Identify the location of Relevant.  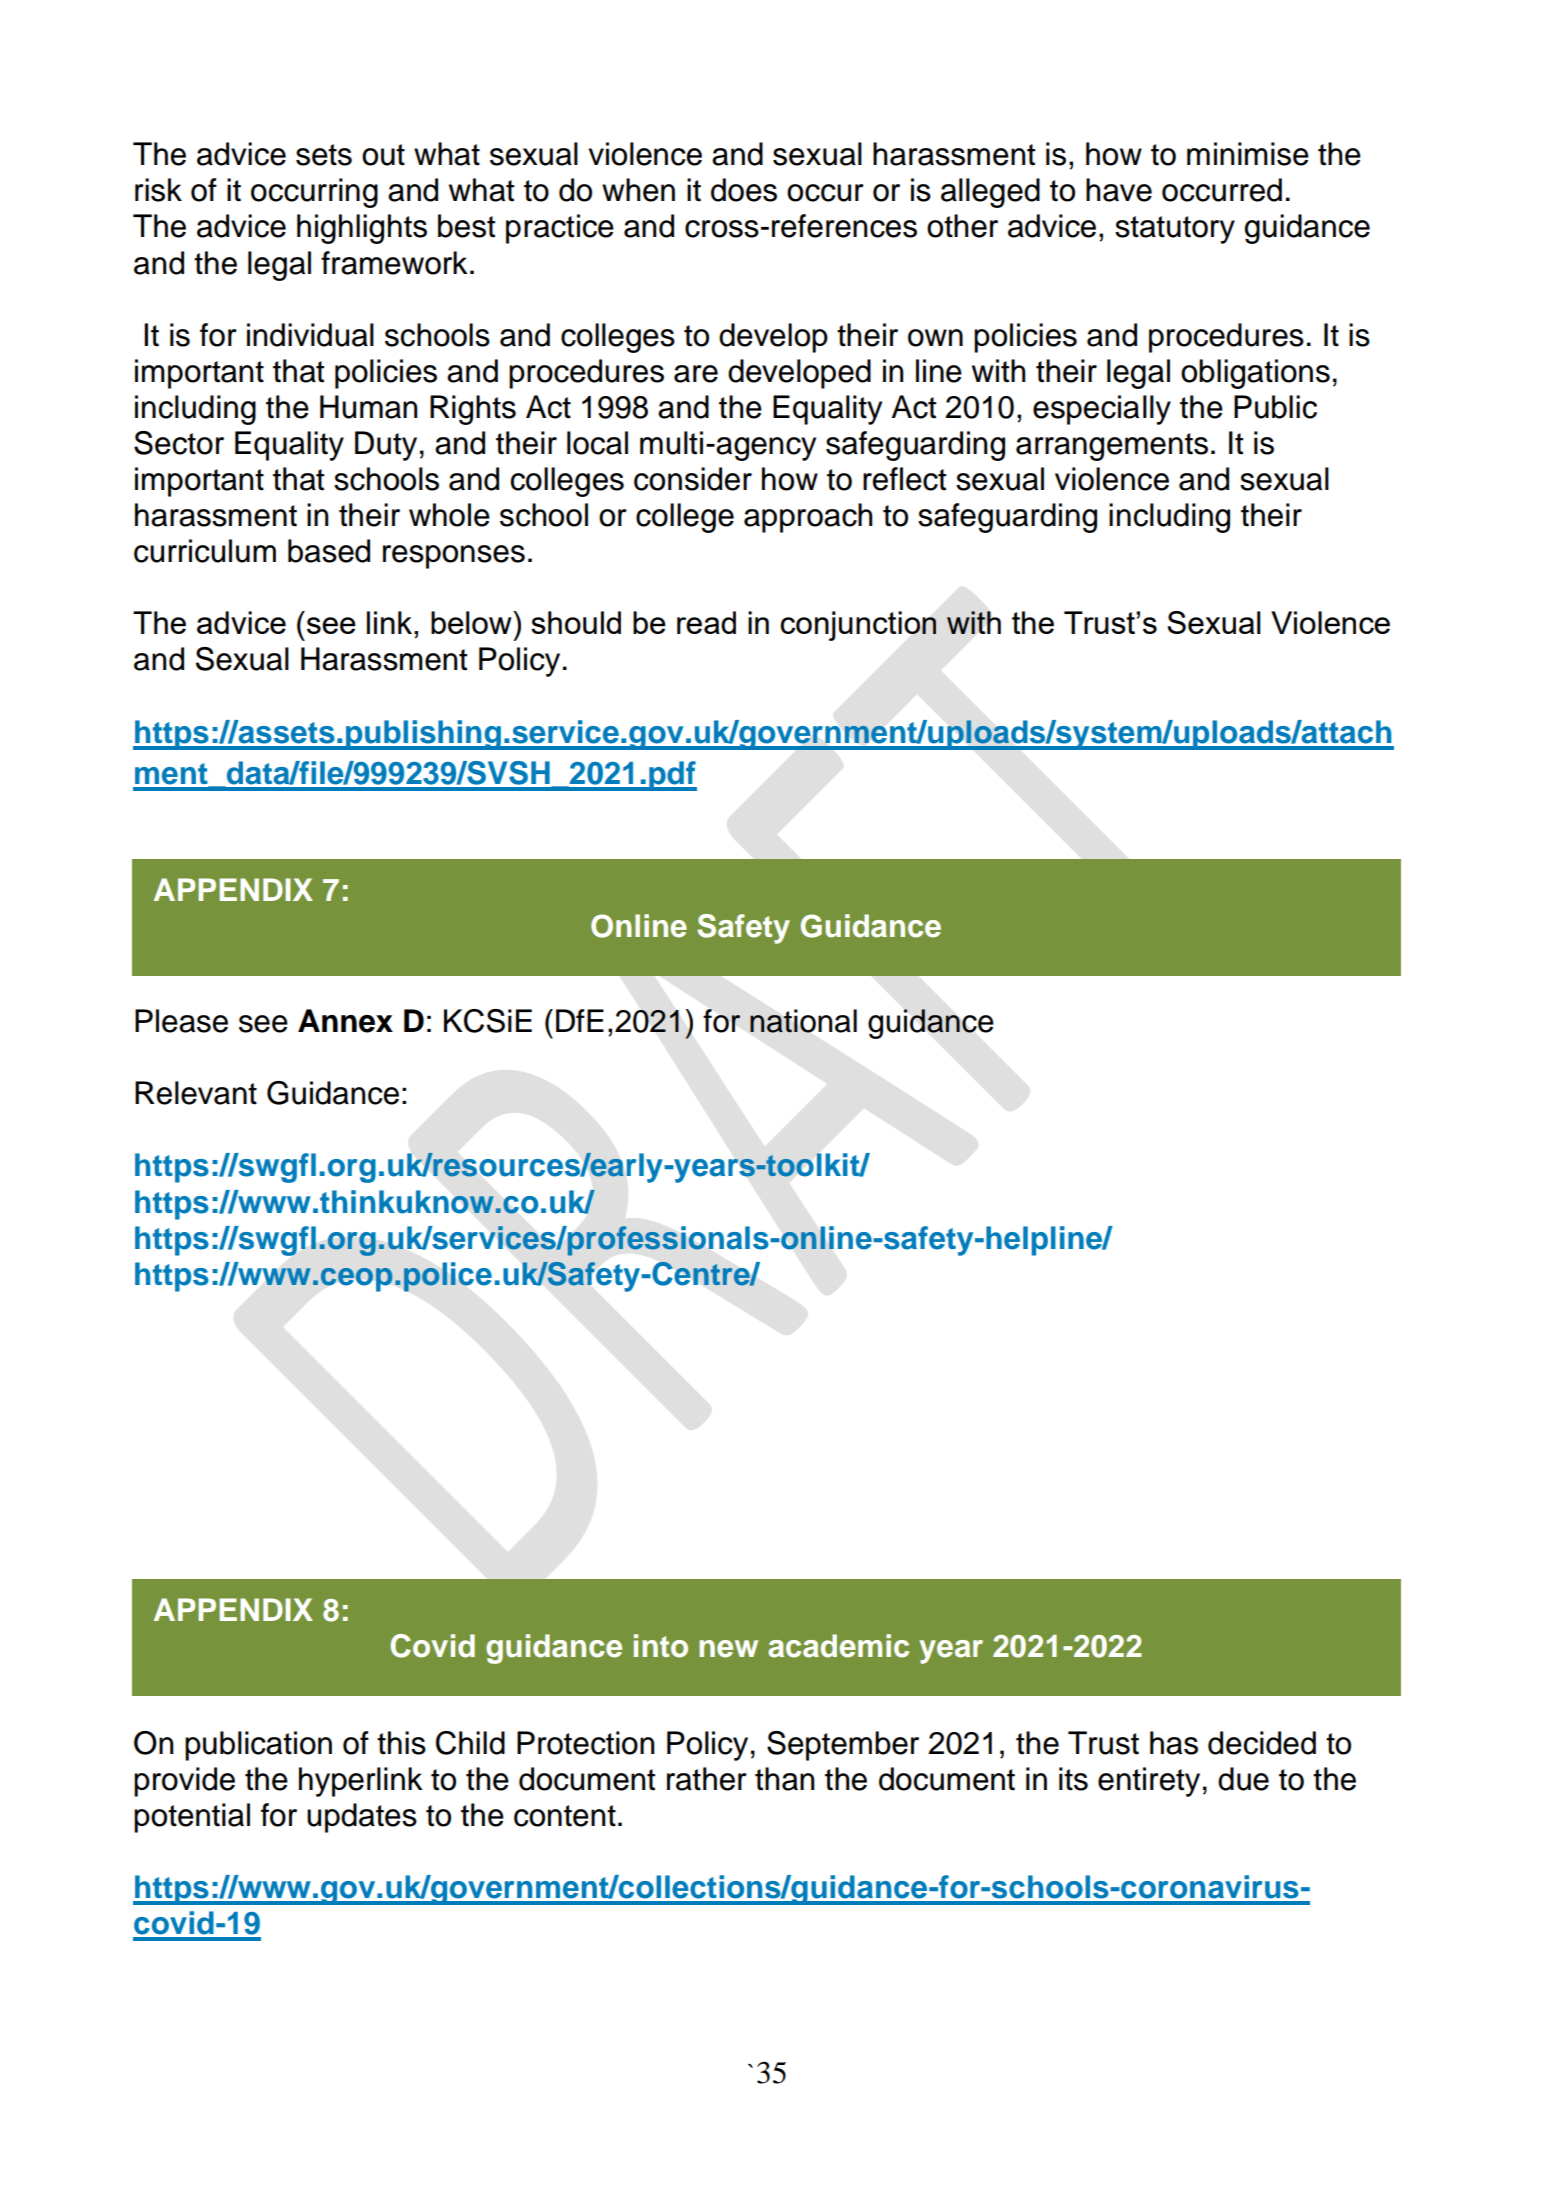
(196, 1093).
